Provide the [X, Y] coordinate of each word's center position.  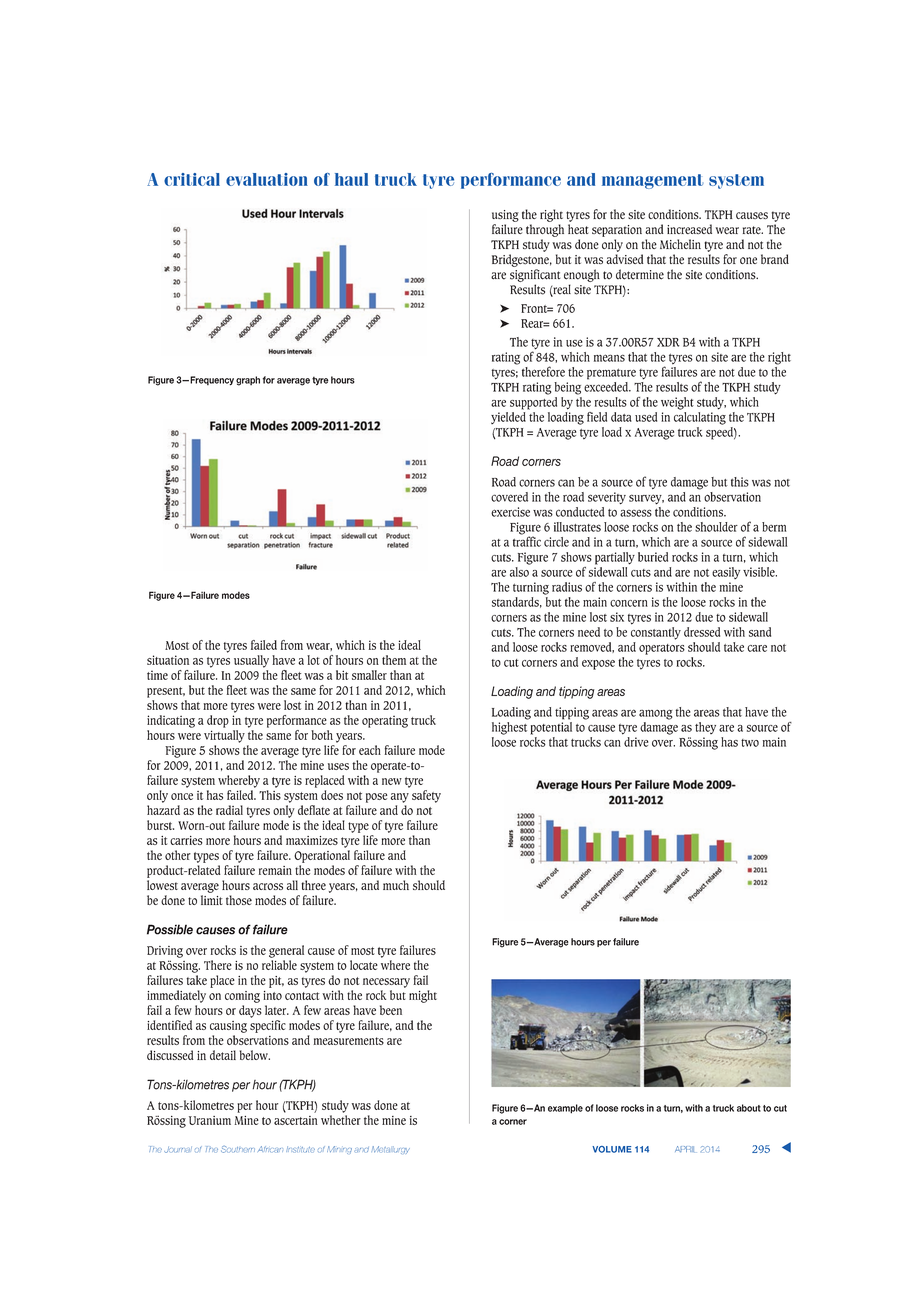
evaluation [267, 179]
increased [689, 229]
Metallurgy [390, 1150]
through [545, 230]
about [749, 1108]
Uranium [210, 1120]
